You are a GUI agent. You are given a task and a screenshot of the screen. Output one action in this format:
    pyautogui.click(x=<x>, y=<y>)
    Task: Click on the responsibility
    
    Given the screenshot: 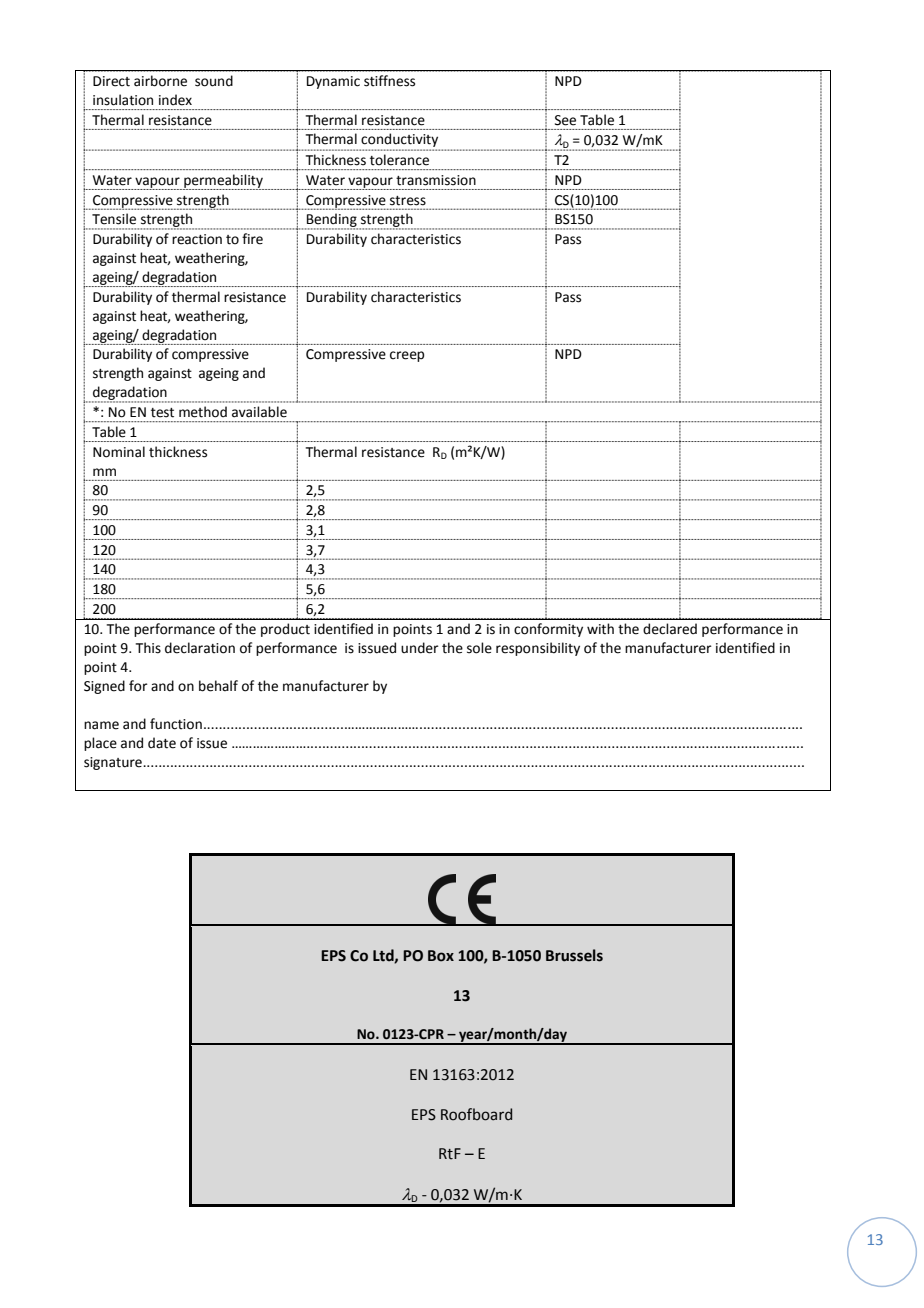 What is the action you would take?
    pyautogui.click(x=538, y=649)
